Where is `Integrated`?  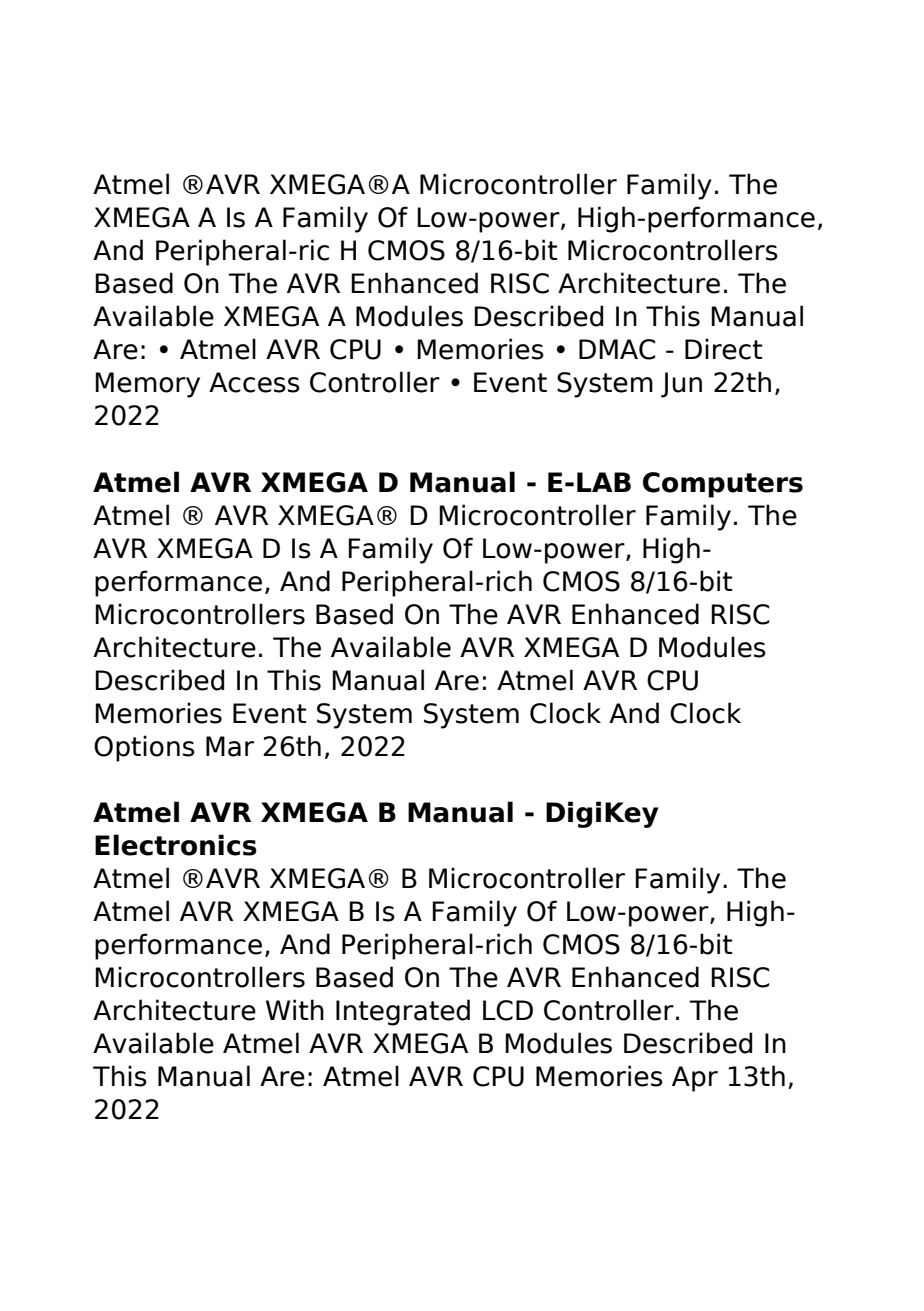 Integrated is located at coordinates (403, 1012).
